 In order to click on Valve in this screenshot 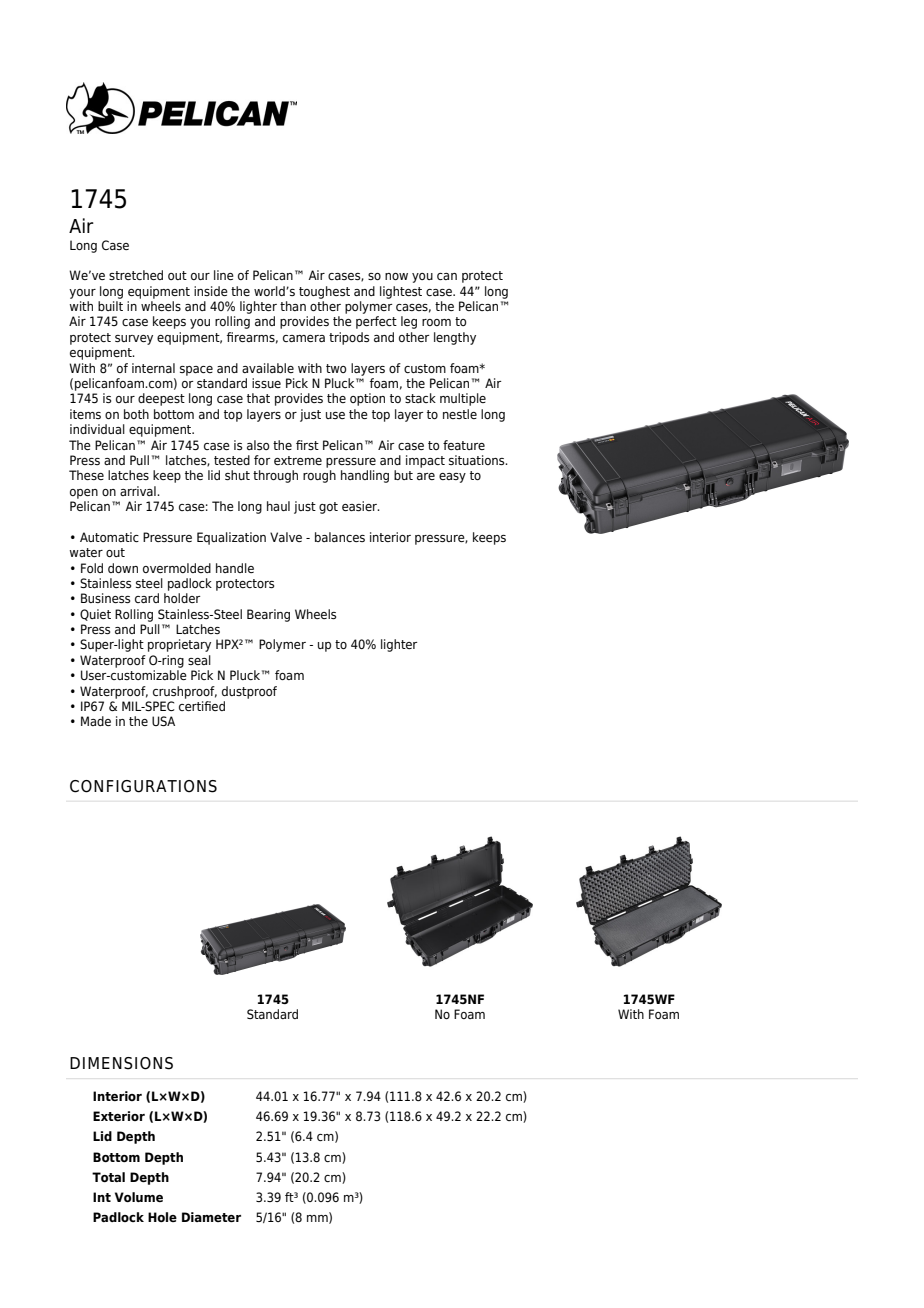, I will do `click(286, 537)`.
